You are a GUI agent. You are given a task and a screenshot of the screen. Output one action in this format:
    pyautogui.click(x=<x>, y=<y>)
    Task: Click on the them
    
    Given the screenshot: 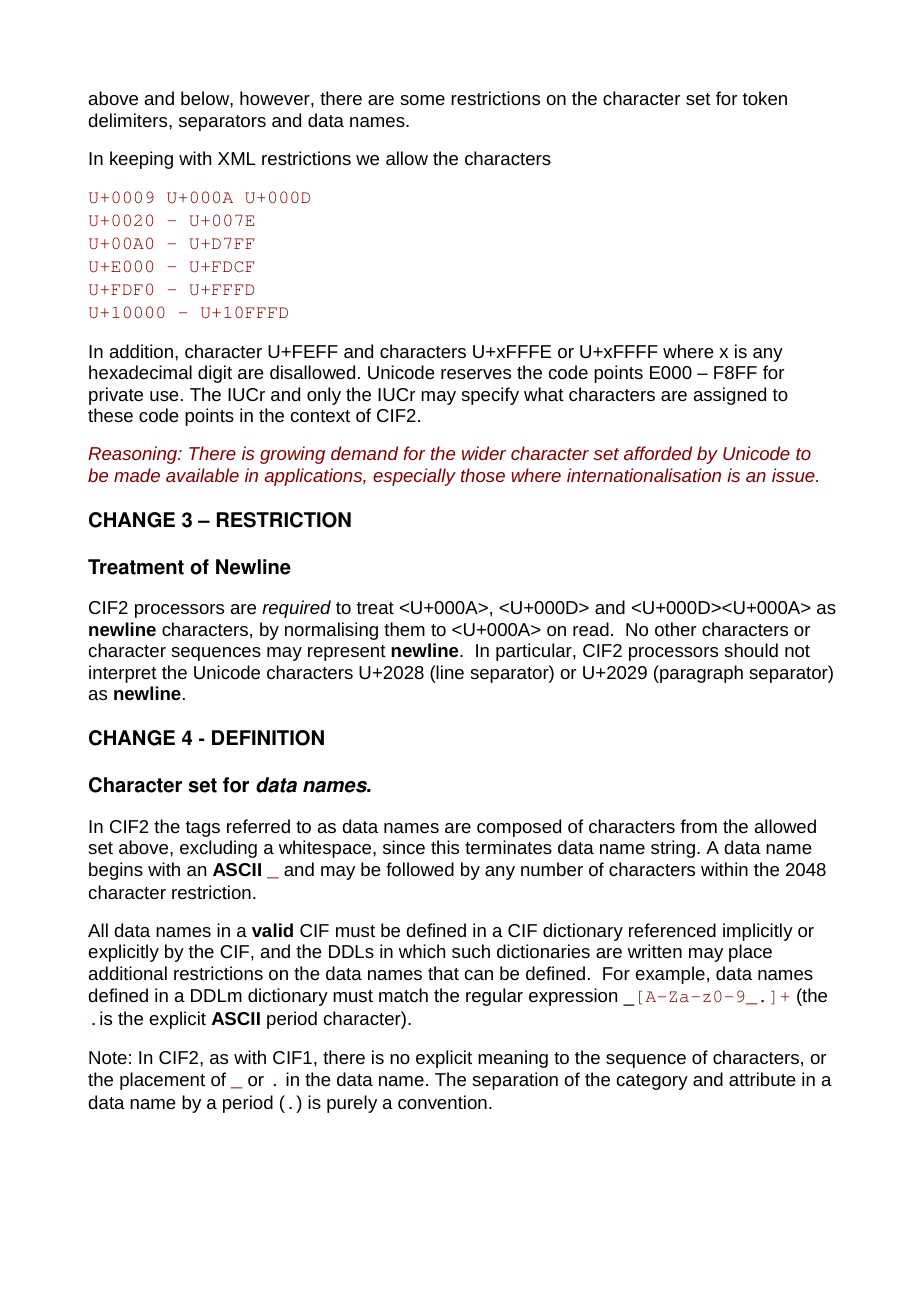 What is the action you would take?
    pyautogui.click(x=404, y=629)
